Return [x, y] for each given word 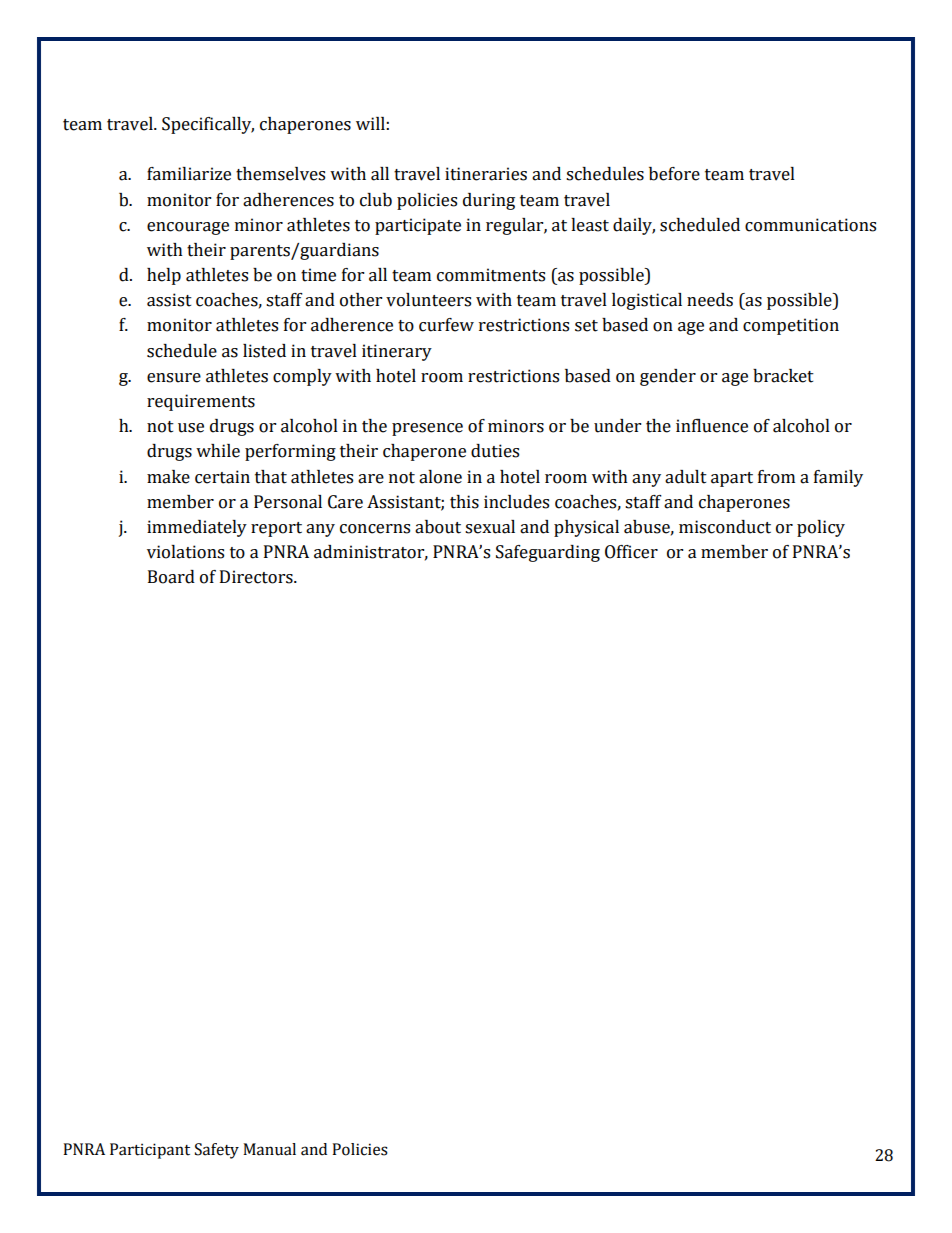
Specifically [208, 125]
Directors [257, 577]
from [776, 477]
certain [222, 477]
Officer [631, 552]
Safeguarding [548, 553]
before [674, 174]
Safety [217, 1151]
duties [495, 451]
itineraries [486, 174]
